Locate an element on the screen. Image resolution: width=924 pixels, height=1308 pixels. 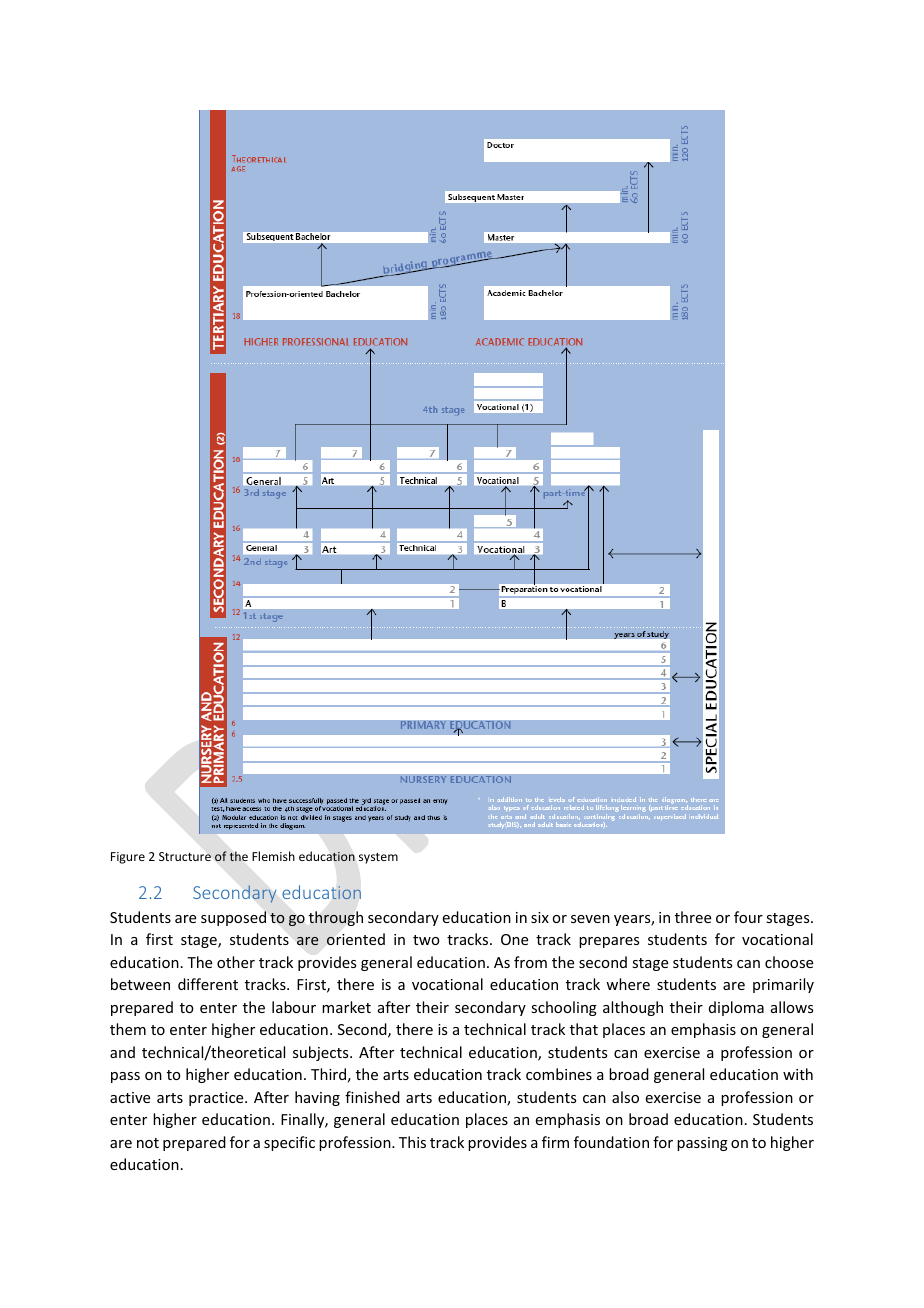
other is located at coordinates (236, 962).
